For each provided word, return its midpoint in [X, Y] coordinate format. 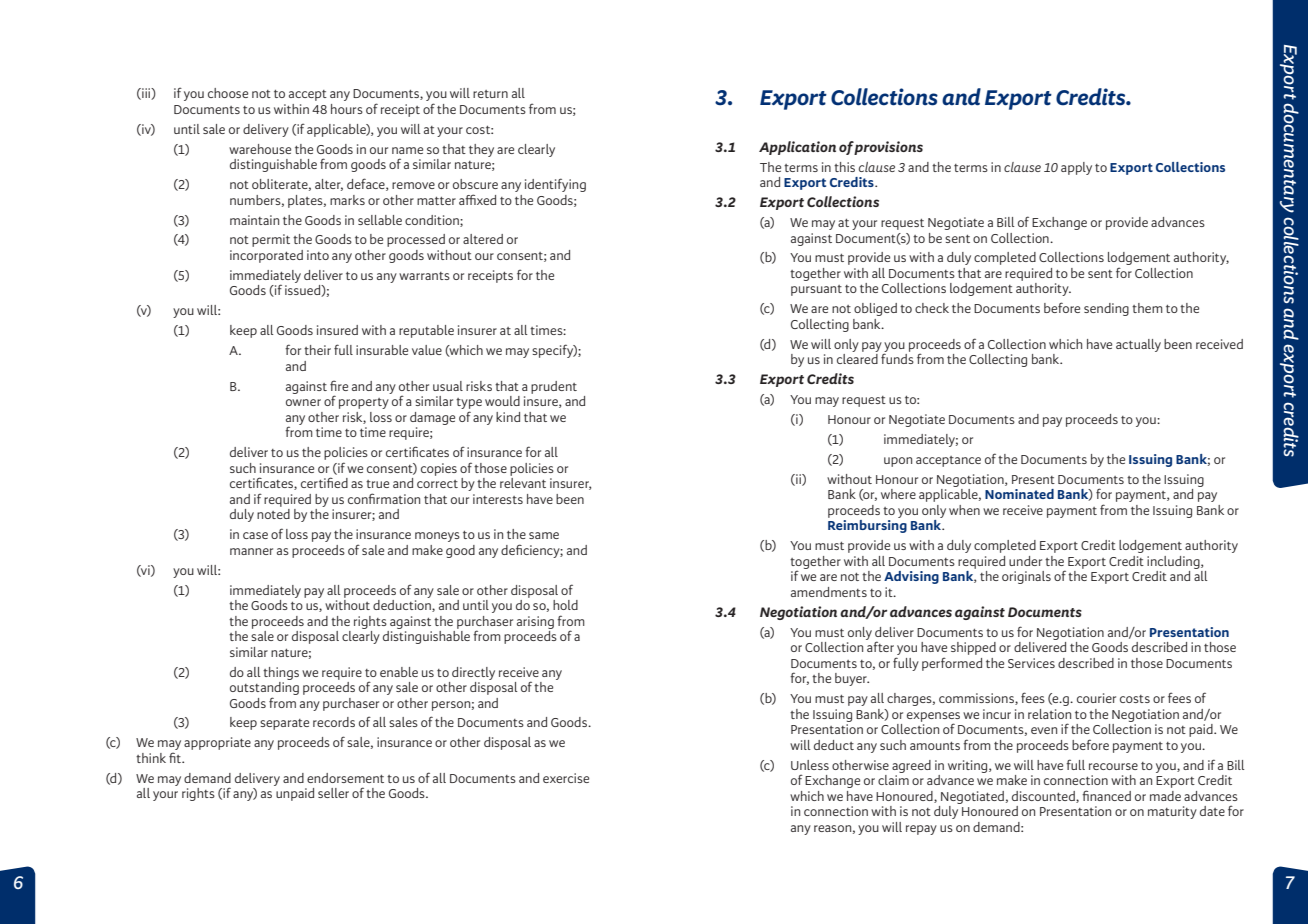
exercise [566, 778]
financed [1106, 795]
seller [333, 793]
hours [347, 109]
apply [1076, 168]
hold [565, 605]
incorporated [266, 256]
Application [797, 148]
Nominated [1019, 494]
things [281, 673]
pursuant [816, 290]
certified [324, 482]
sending [1106, 309]
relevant [523, 483]
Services [1031, 663]
